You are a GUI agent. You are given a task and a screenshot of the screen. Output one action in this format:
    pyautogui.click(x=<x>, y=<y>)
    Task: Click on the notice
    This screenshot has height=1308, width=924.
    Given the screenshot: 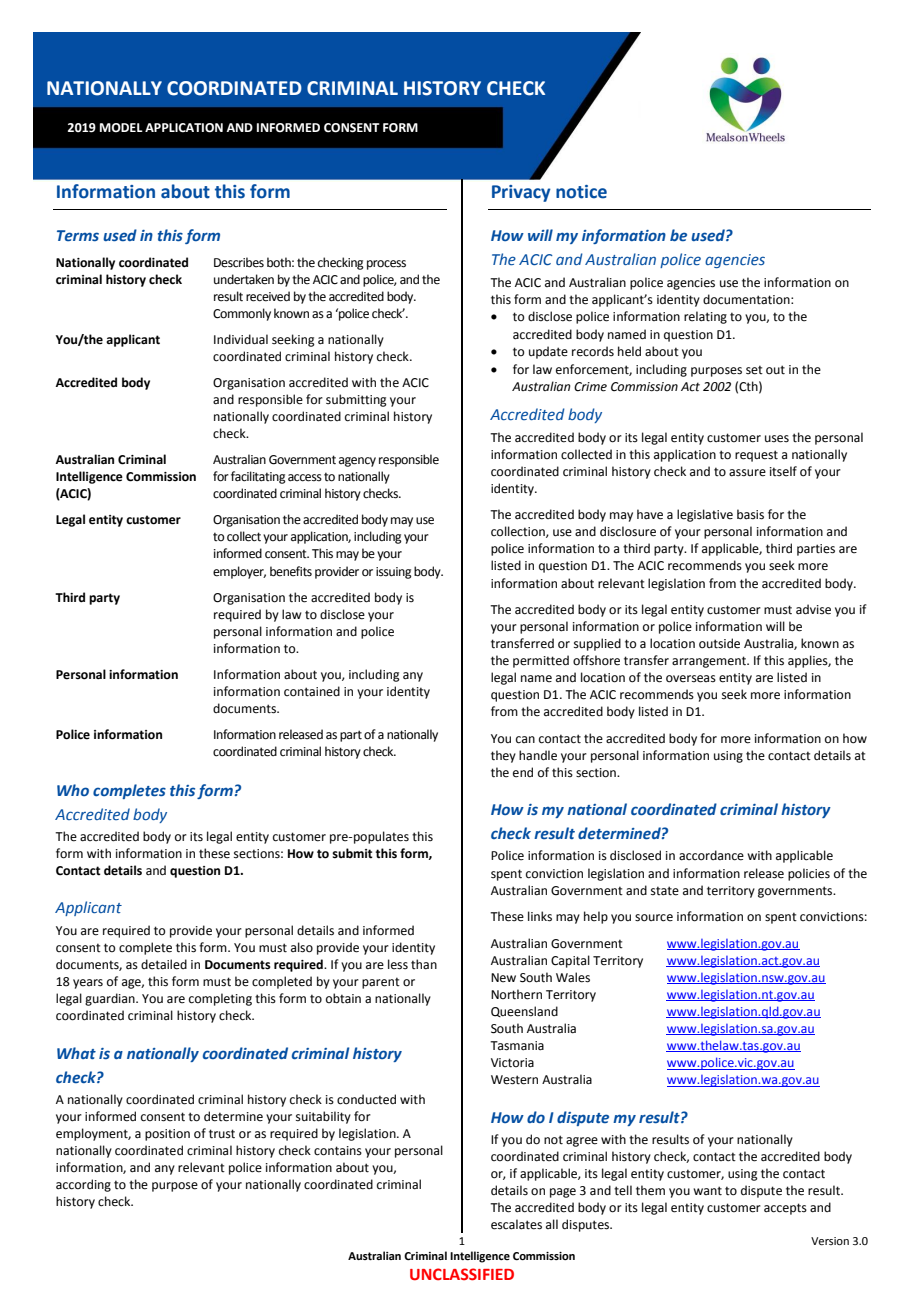 What is the action you would take?
    pyautogui.click(x=581, y=192)
